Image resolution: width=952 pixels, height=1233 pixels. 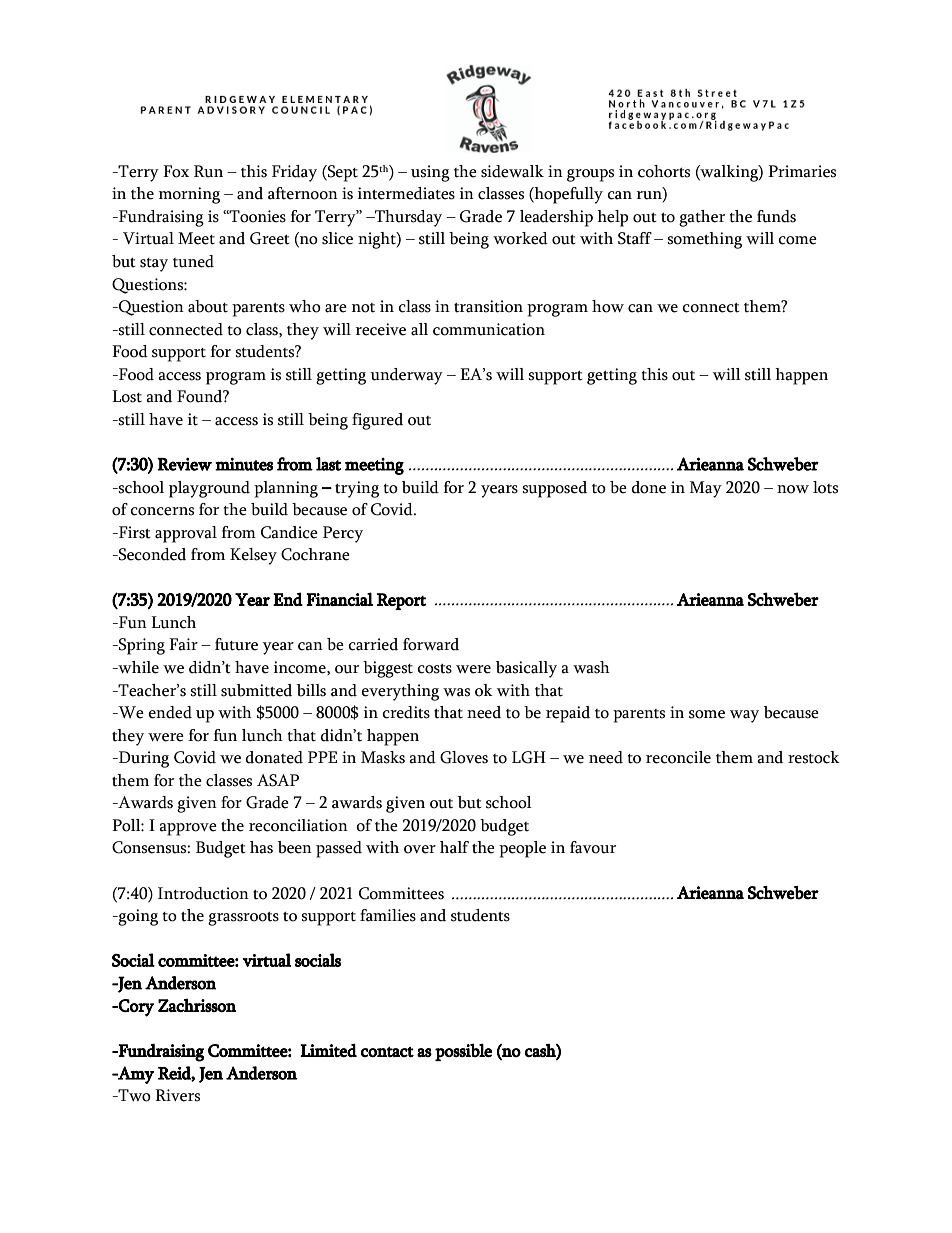 What do you see at coordinates (430, 173) in the image?
I see `using` at bounding box center [430, 173].
